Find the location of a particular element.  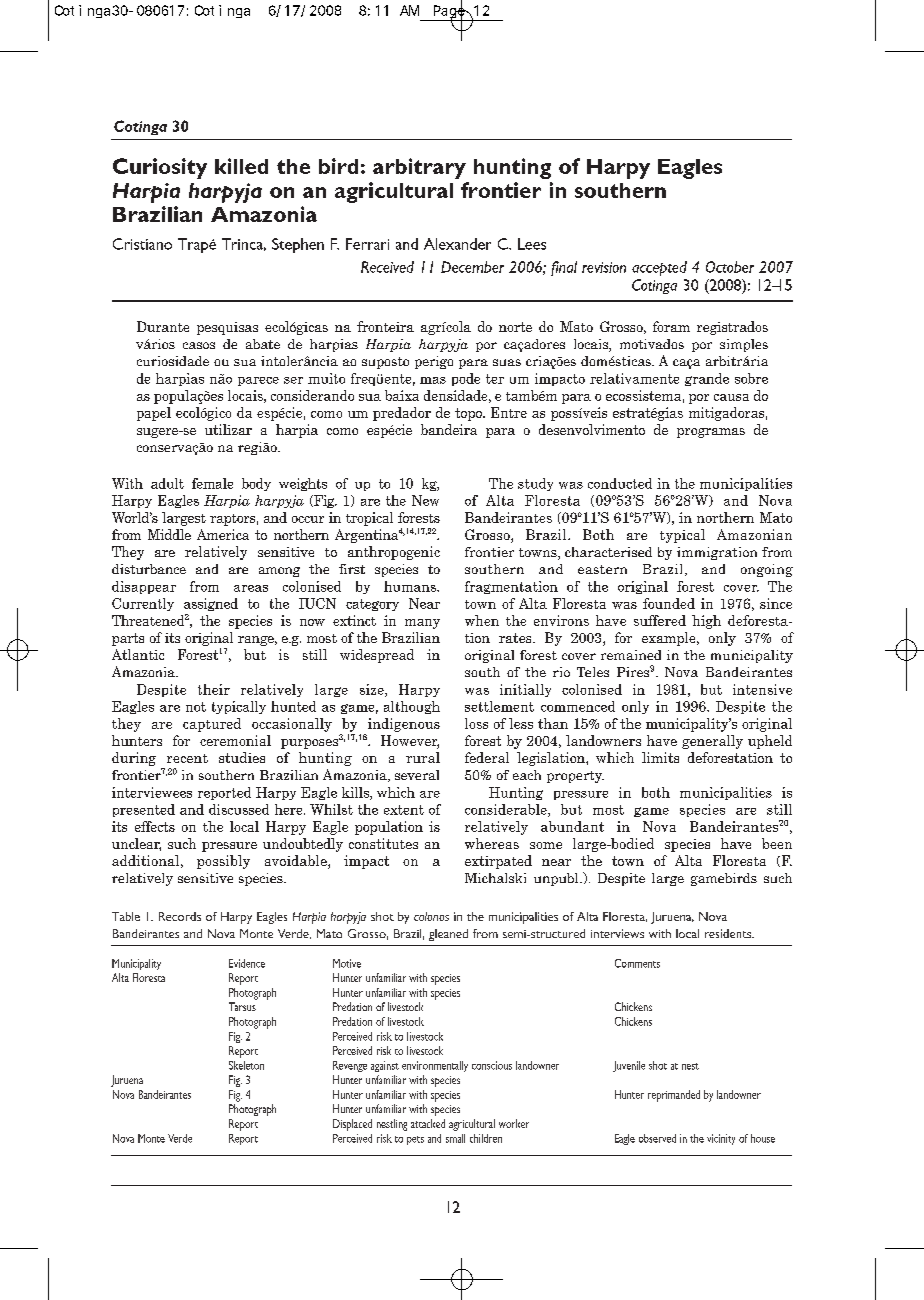

their is located at coordinates (214, 689).
